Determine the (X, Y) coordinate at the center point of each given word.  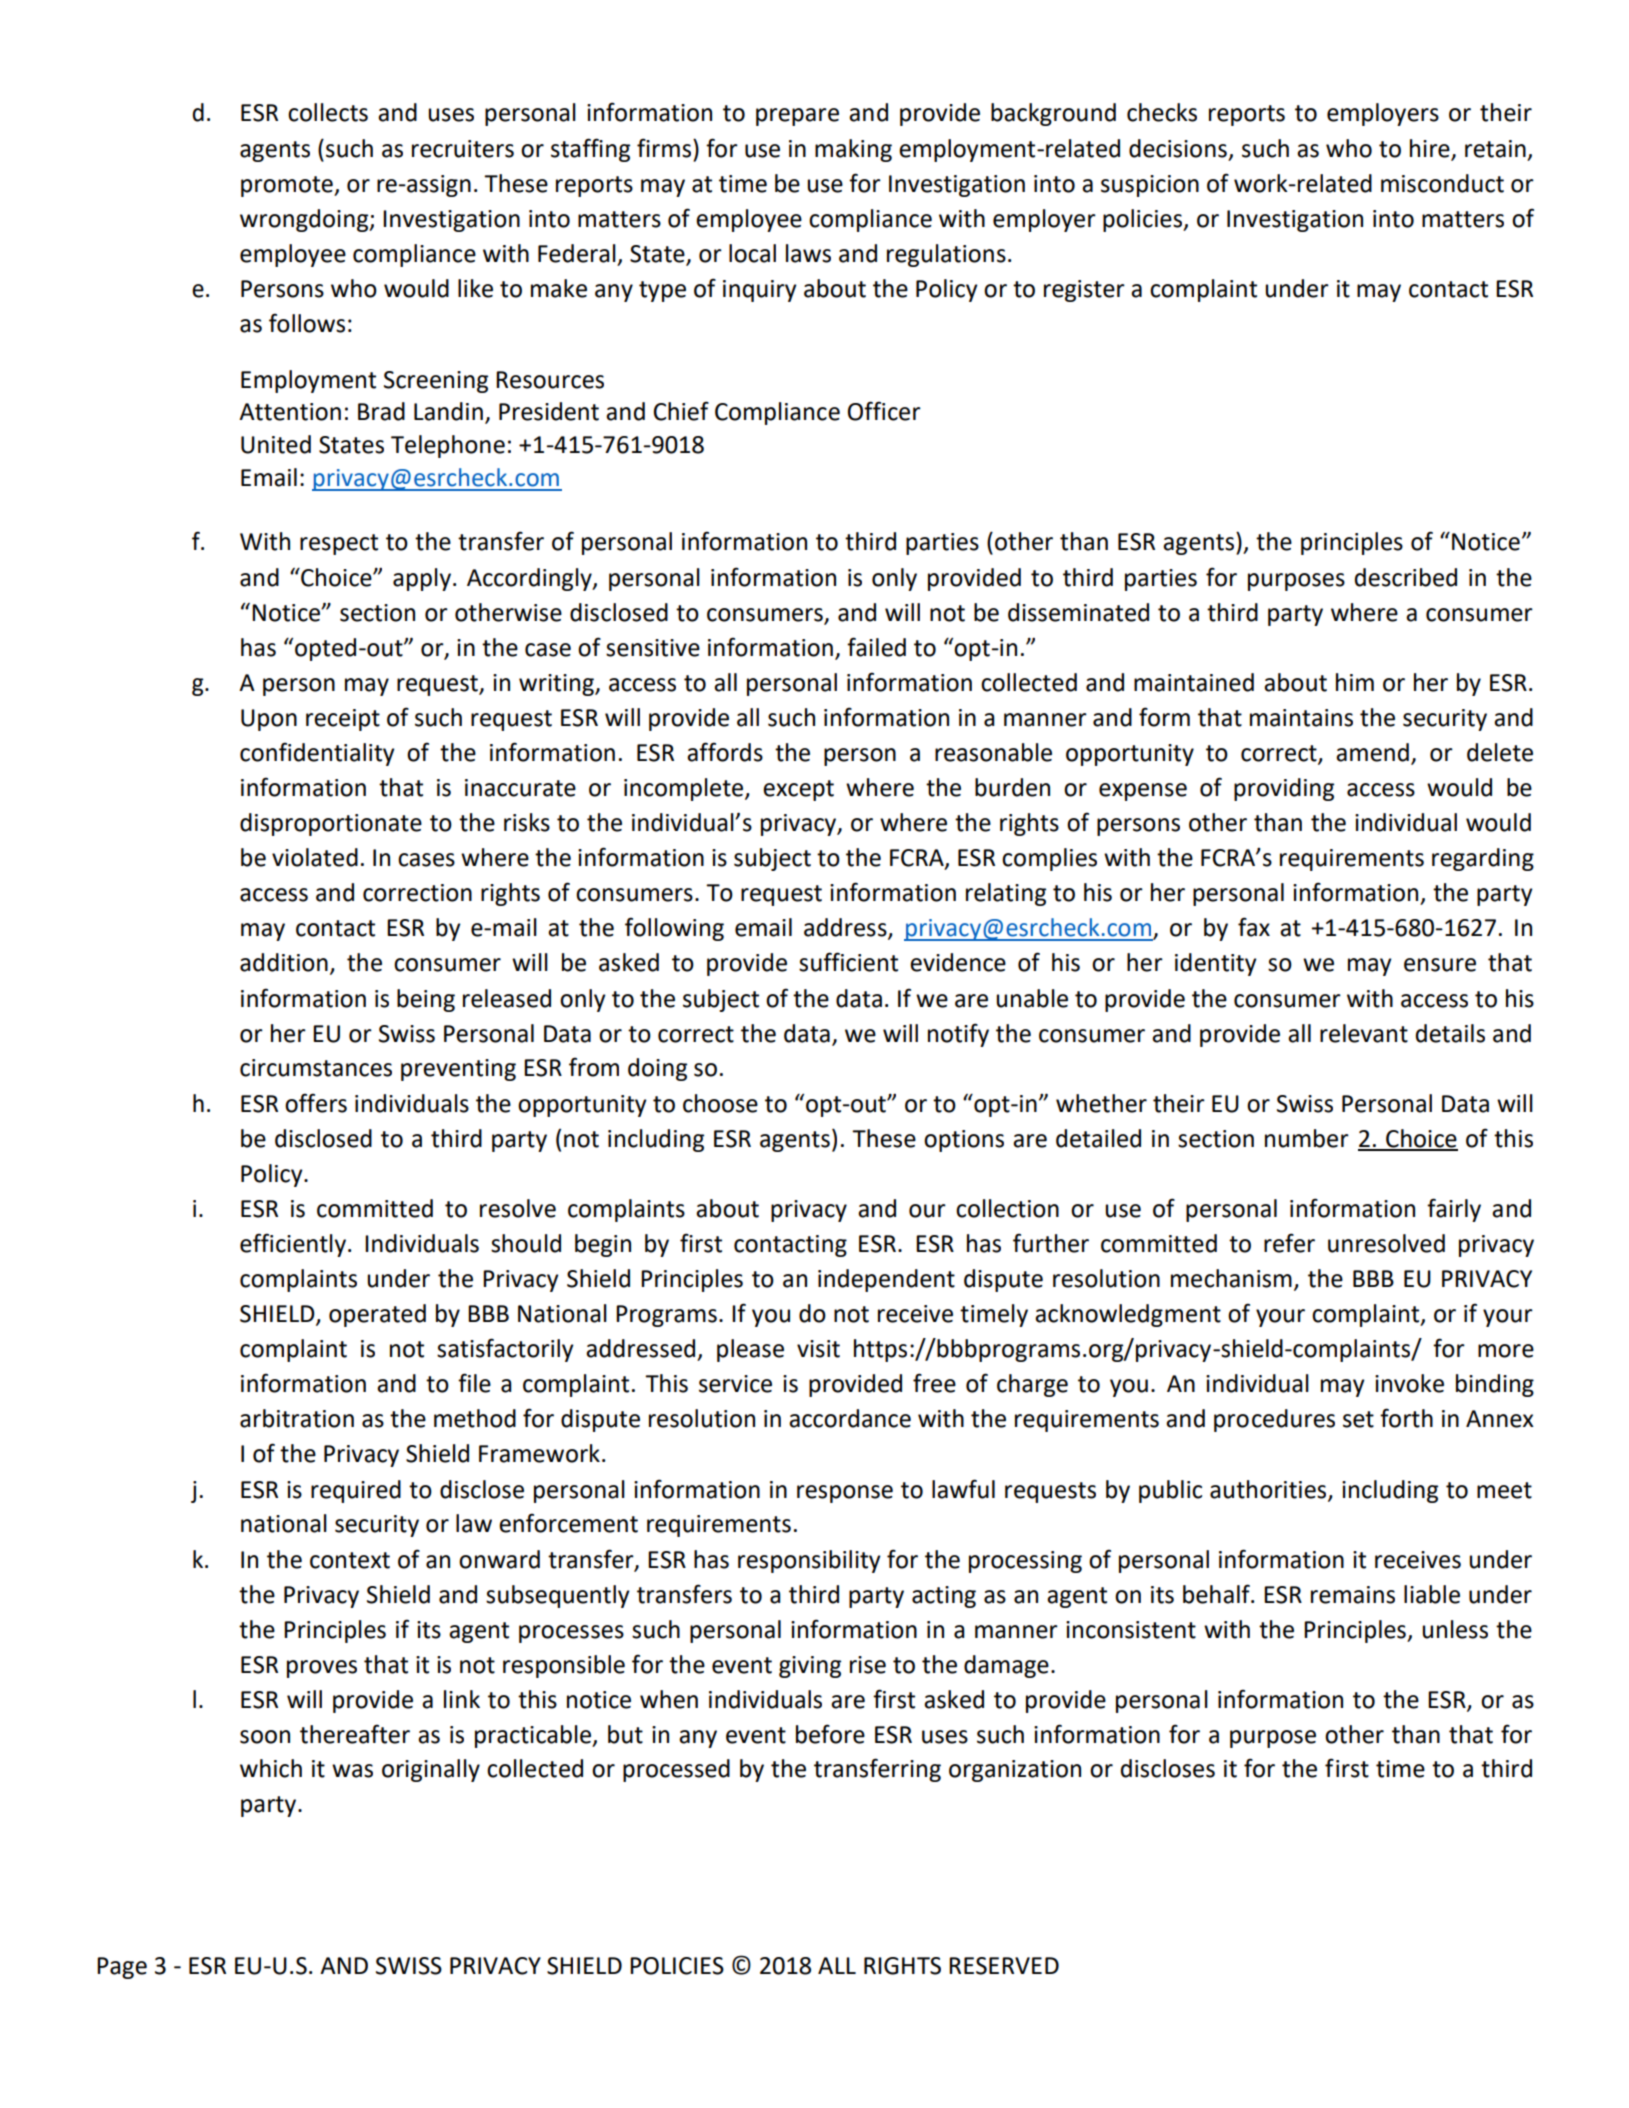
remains (1353, 1595)
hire (1430, 148)
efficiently (293, 1245)
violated (315, 857)
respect (339, 544)
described (1406, 577)
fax (1254, 927)
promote (288, 186)
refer (1289, 1243)
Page (122, 1968)
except (798, 790)
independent (886, 1280)
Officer (884, 411)
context (350, 1560)
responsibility (809, 1561)
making (853, 150)
